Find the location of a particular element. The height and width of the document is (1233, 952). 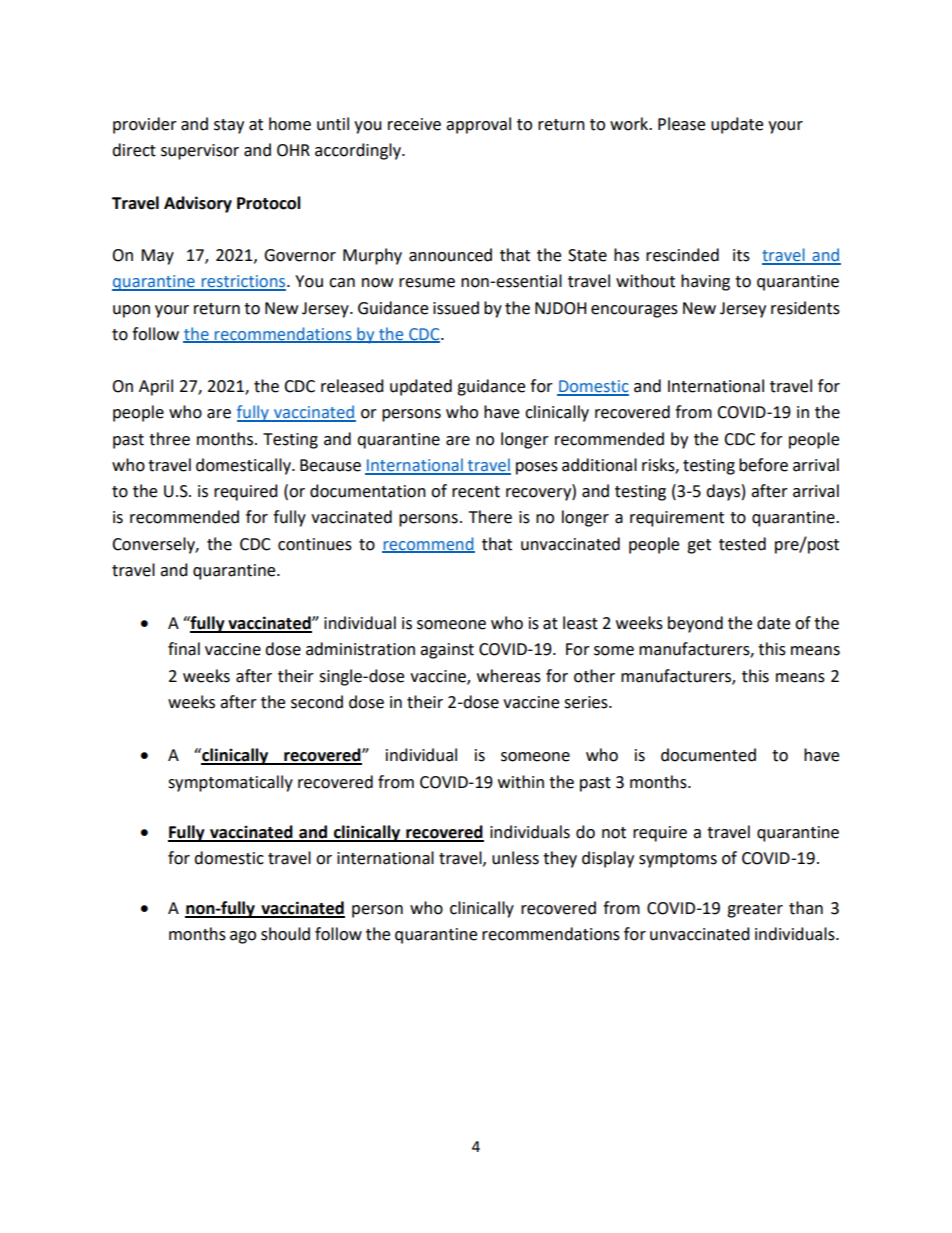

final is located at coordinates (184, 649).
